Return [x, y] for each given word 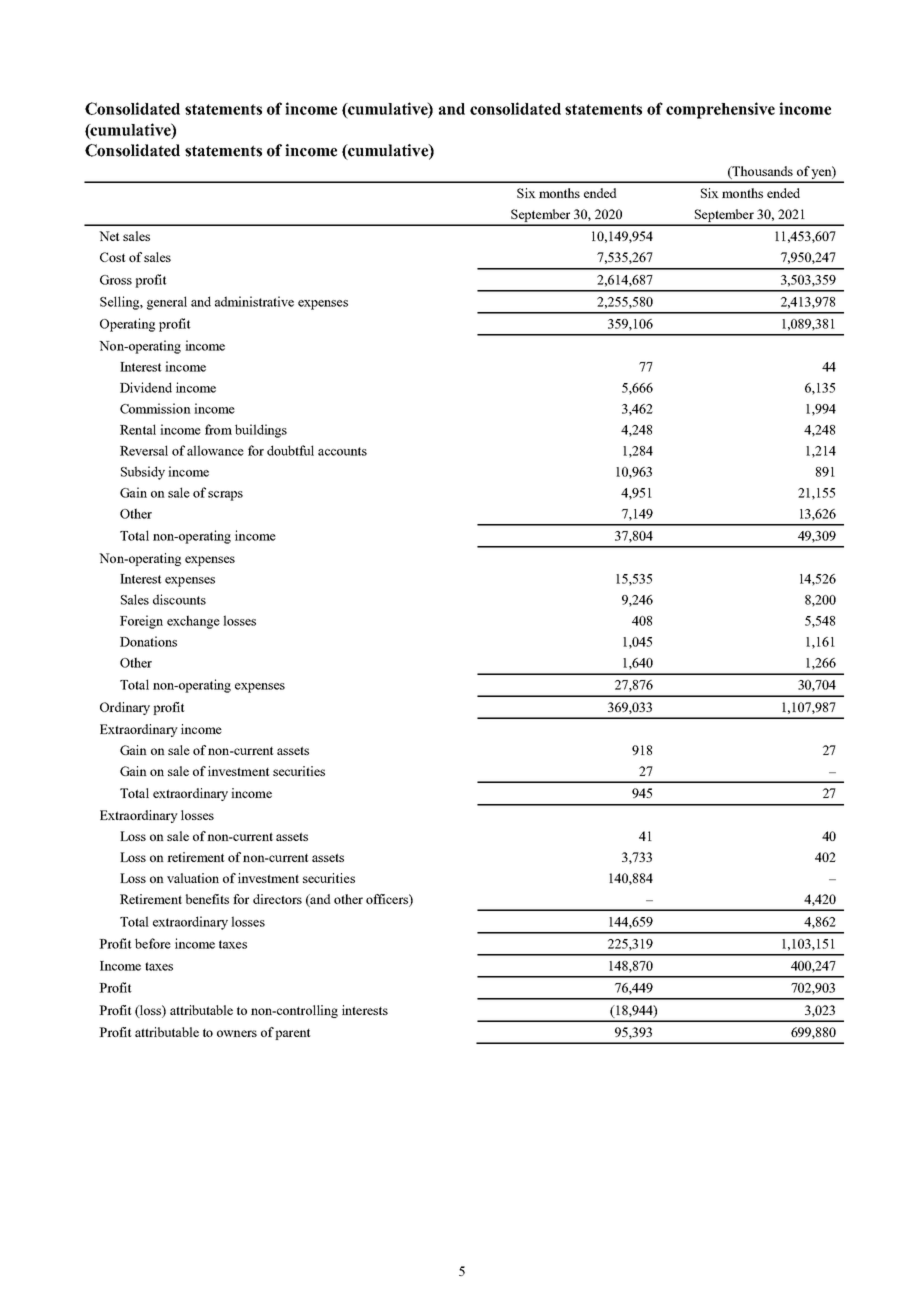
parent [293, 1034]
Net [109, 236]
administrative [254, 301]
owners [237, 1033]
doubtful [290, 450]
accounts [342, 451]
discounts [179, 599]
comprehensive [720, 110]
